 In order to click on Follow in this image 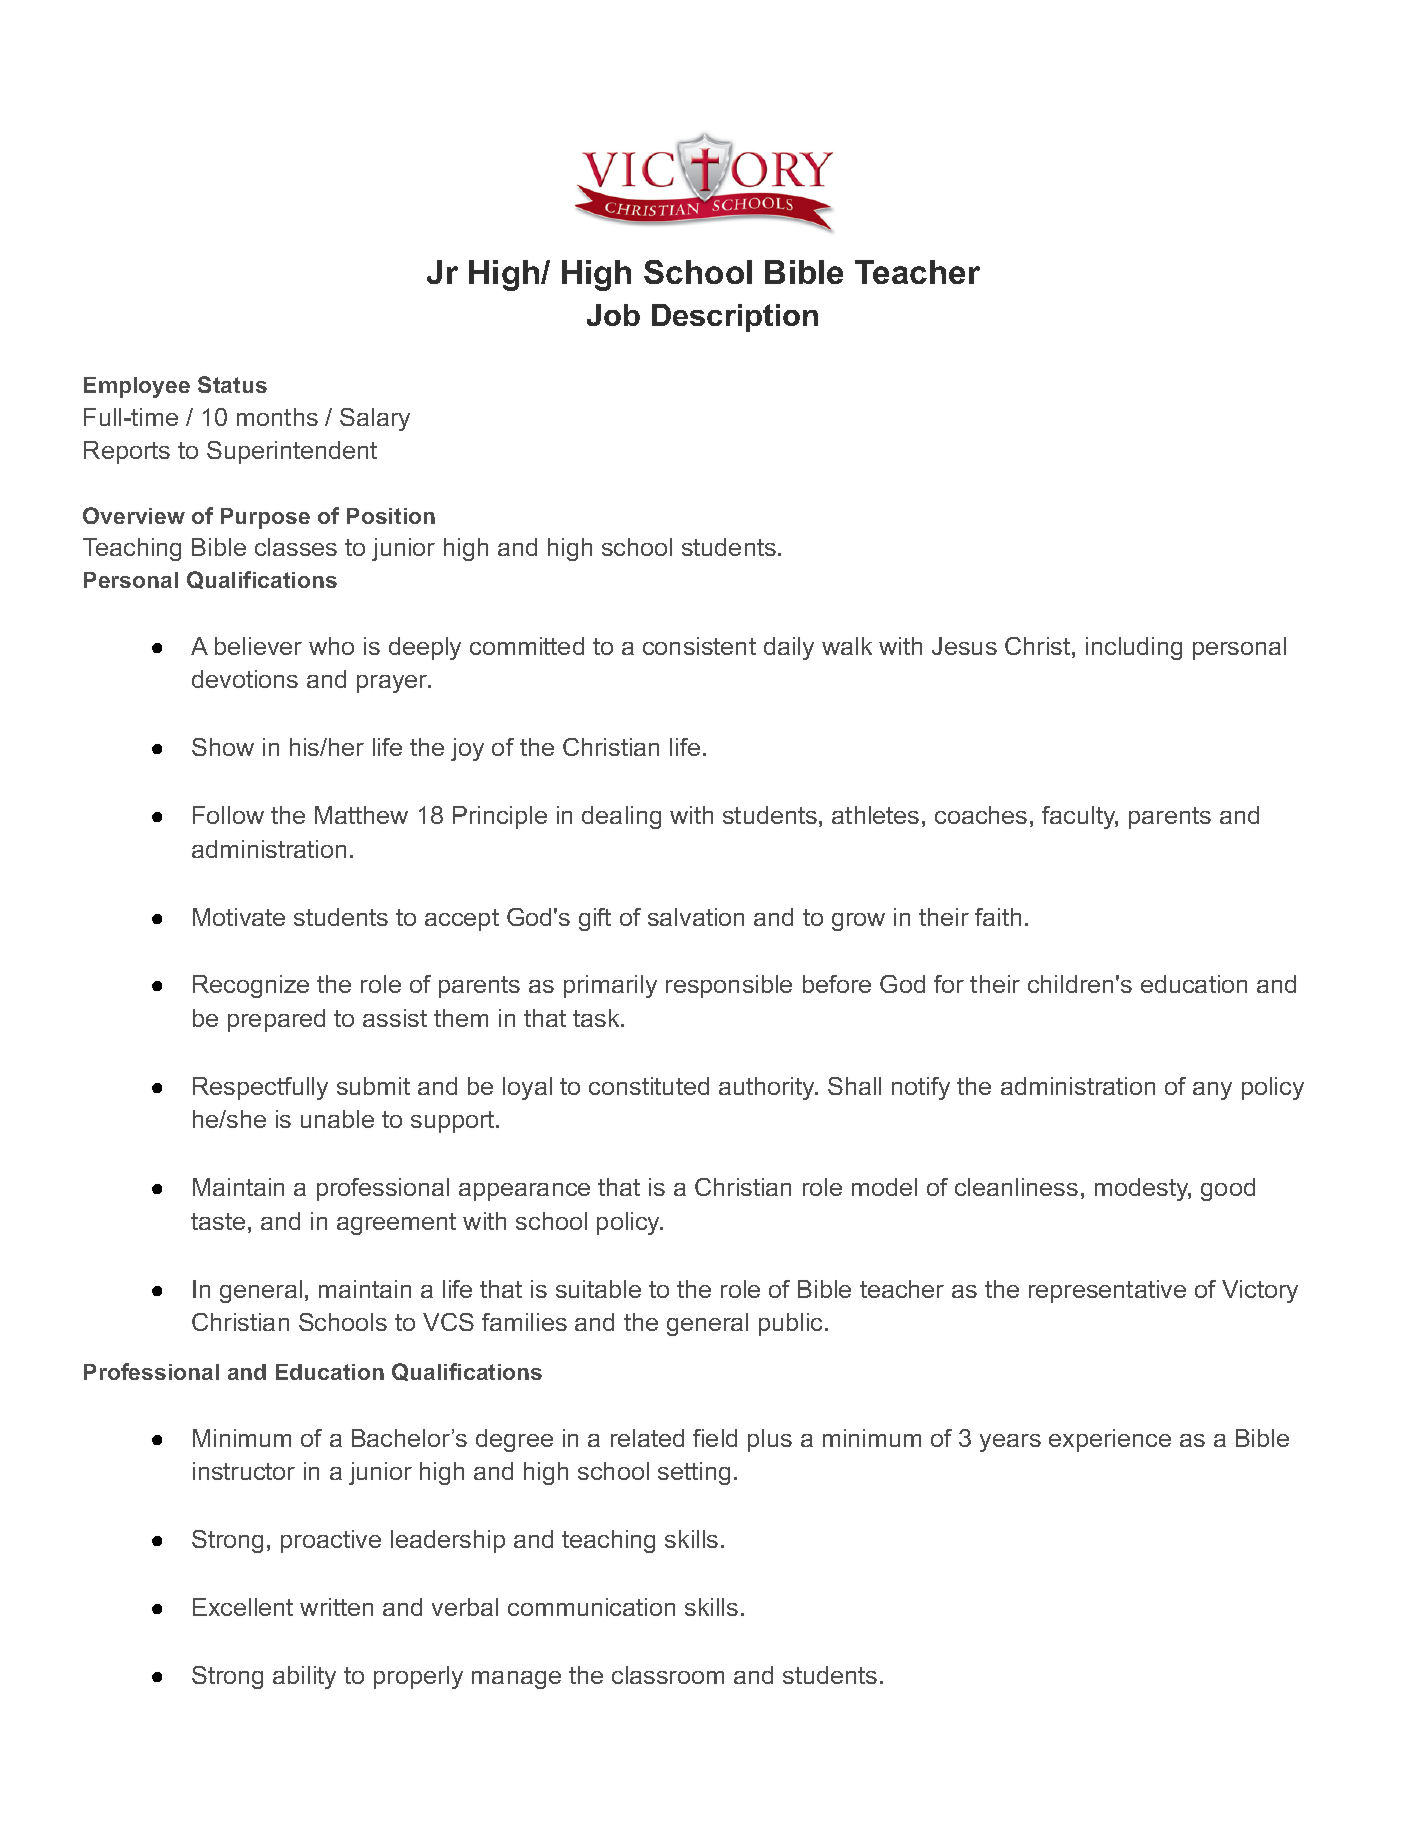, I will do `click(228, 815)`.
